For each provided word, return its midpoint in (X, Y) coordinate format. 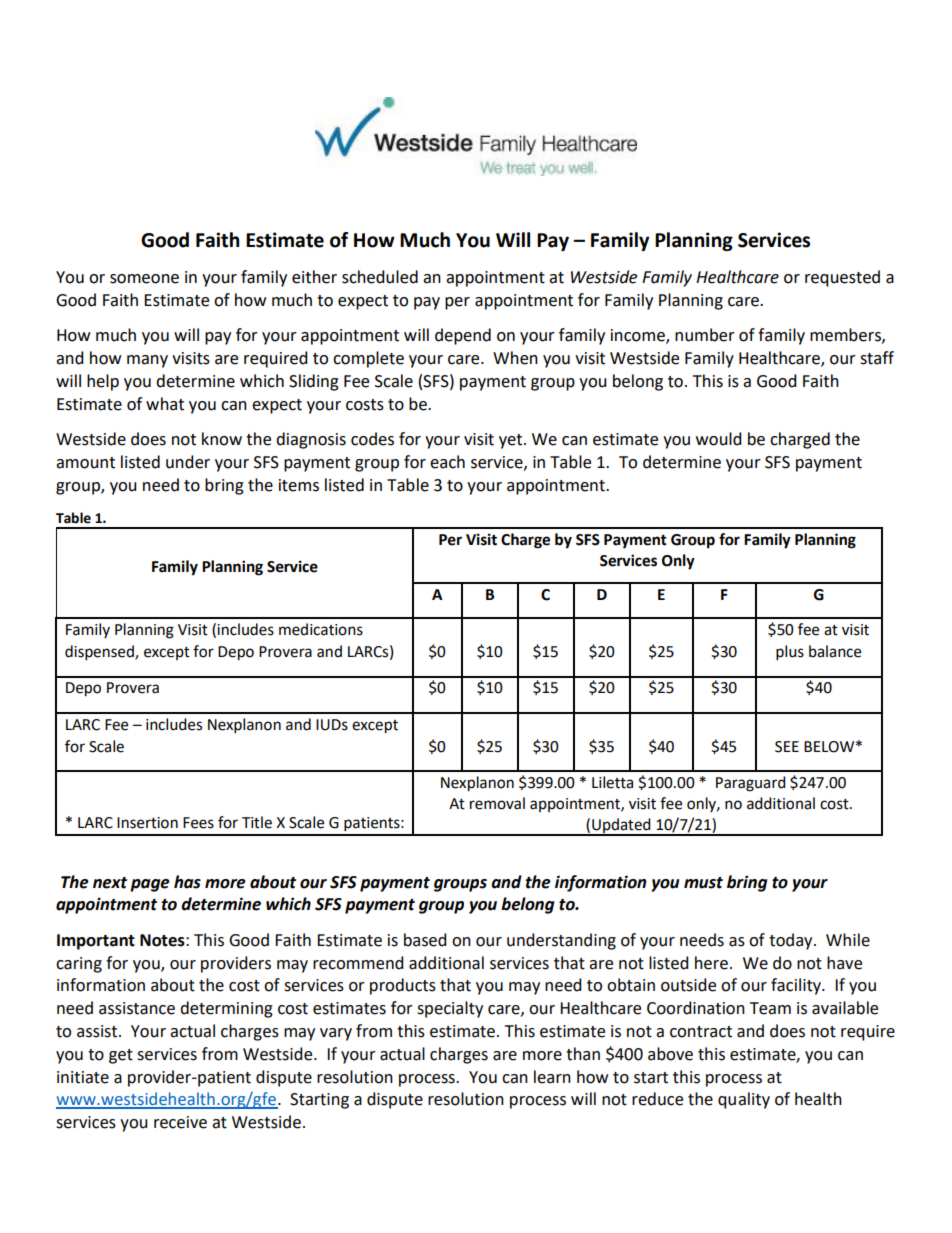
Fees (198, 823)
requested (842, 278)
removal (497, 803)
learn (552, 1077)
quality (744, 1100)
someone (144, 279)
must (703, 883)
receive (180, 1122)
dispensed (100, 653)
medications (321, 629)
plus (790, 653)
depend (463, 336)
